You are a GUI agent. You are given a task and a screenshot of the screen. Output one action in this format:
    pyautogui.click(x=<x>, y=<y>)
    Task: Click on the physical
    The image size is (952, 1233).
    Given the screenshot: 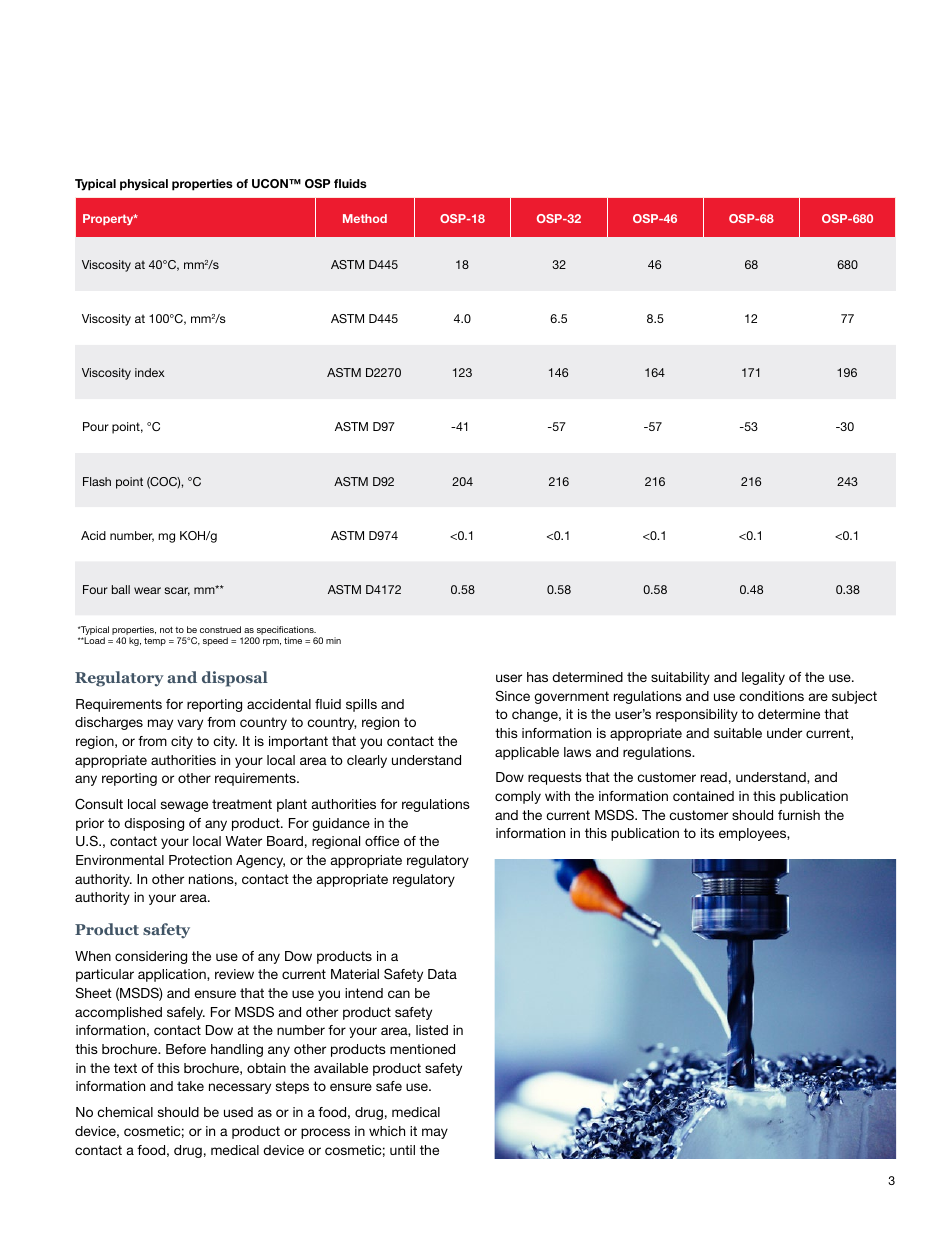 What is the action you would take?
    pyautogui.click(x=144, y=185)
